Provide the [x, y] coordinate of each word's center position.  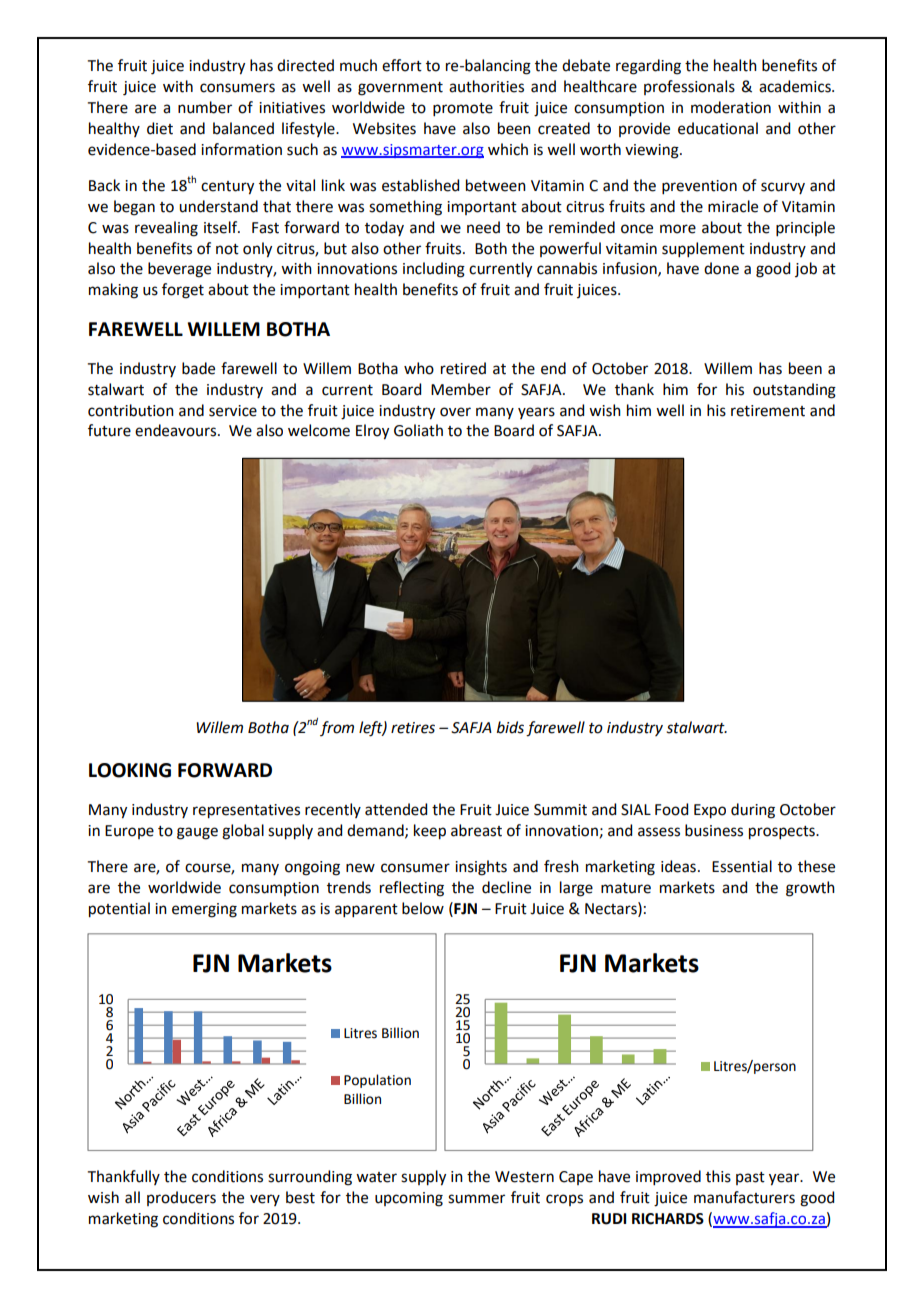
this [718, 1176]
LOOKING [130, 770]
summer [476, 1199]
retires [413, 728]
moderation [731, 107]
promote [463, 109]
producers [181, 1198]
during [753, 811]
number [205, 107]
